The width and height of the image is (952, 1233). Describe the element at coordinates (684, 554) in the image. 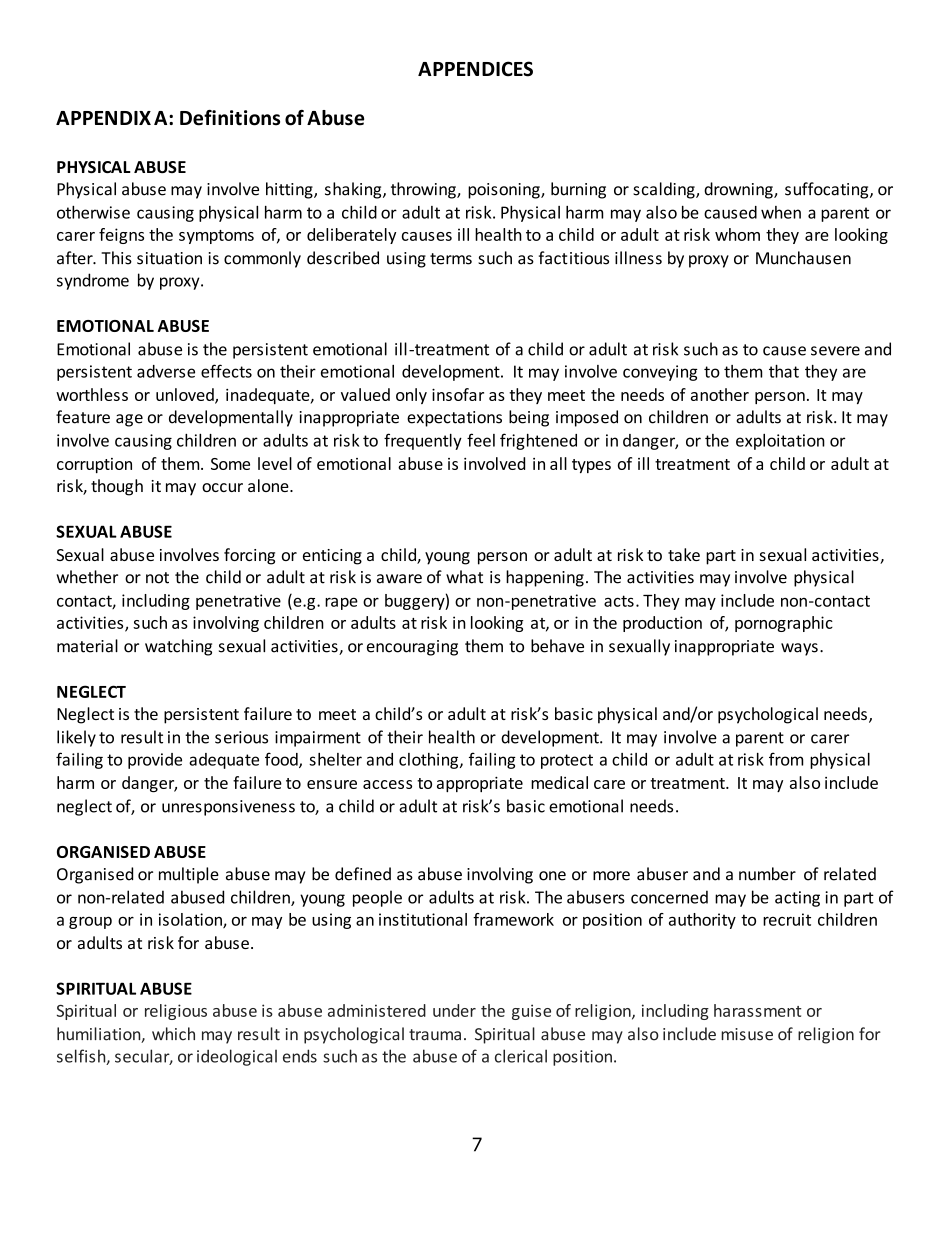

I see `take` at that location.
